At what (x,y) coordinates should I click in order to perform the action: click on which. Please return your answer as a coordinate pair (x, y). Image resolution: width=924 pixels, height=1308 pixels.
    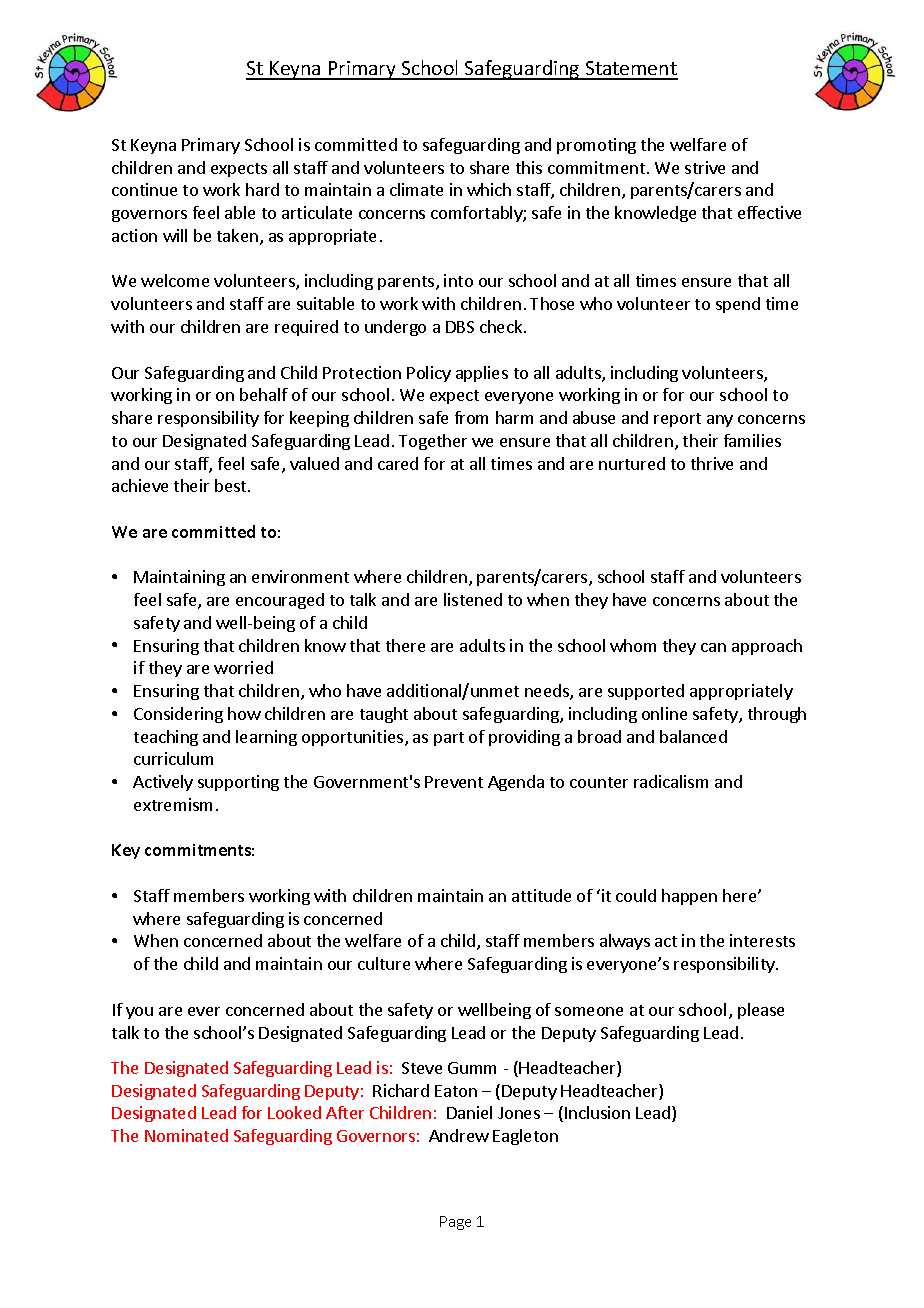
    Looking at the image, I should click on (489, 189).
